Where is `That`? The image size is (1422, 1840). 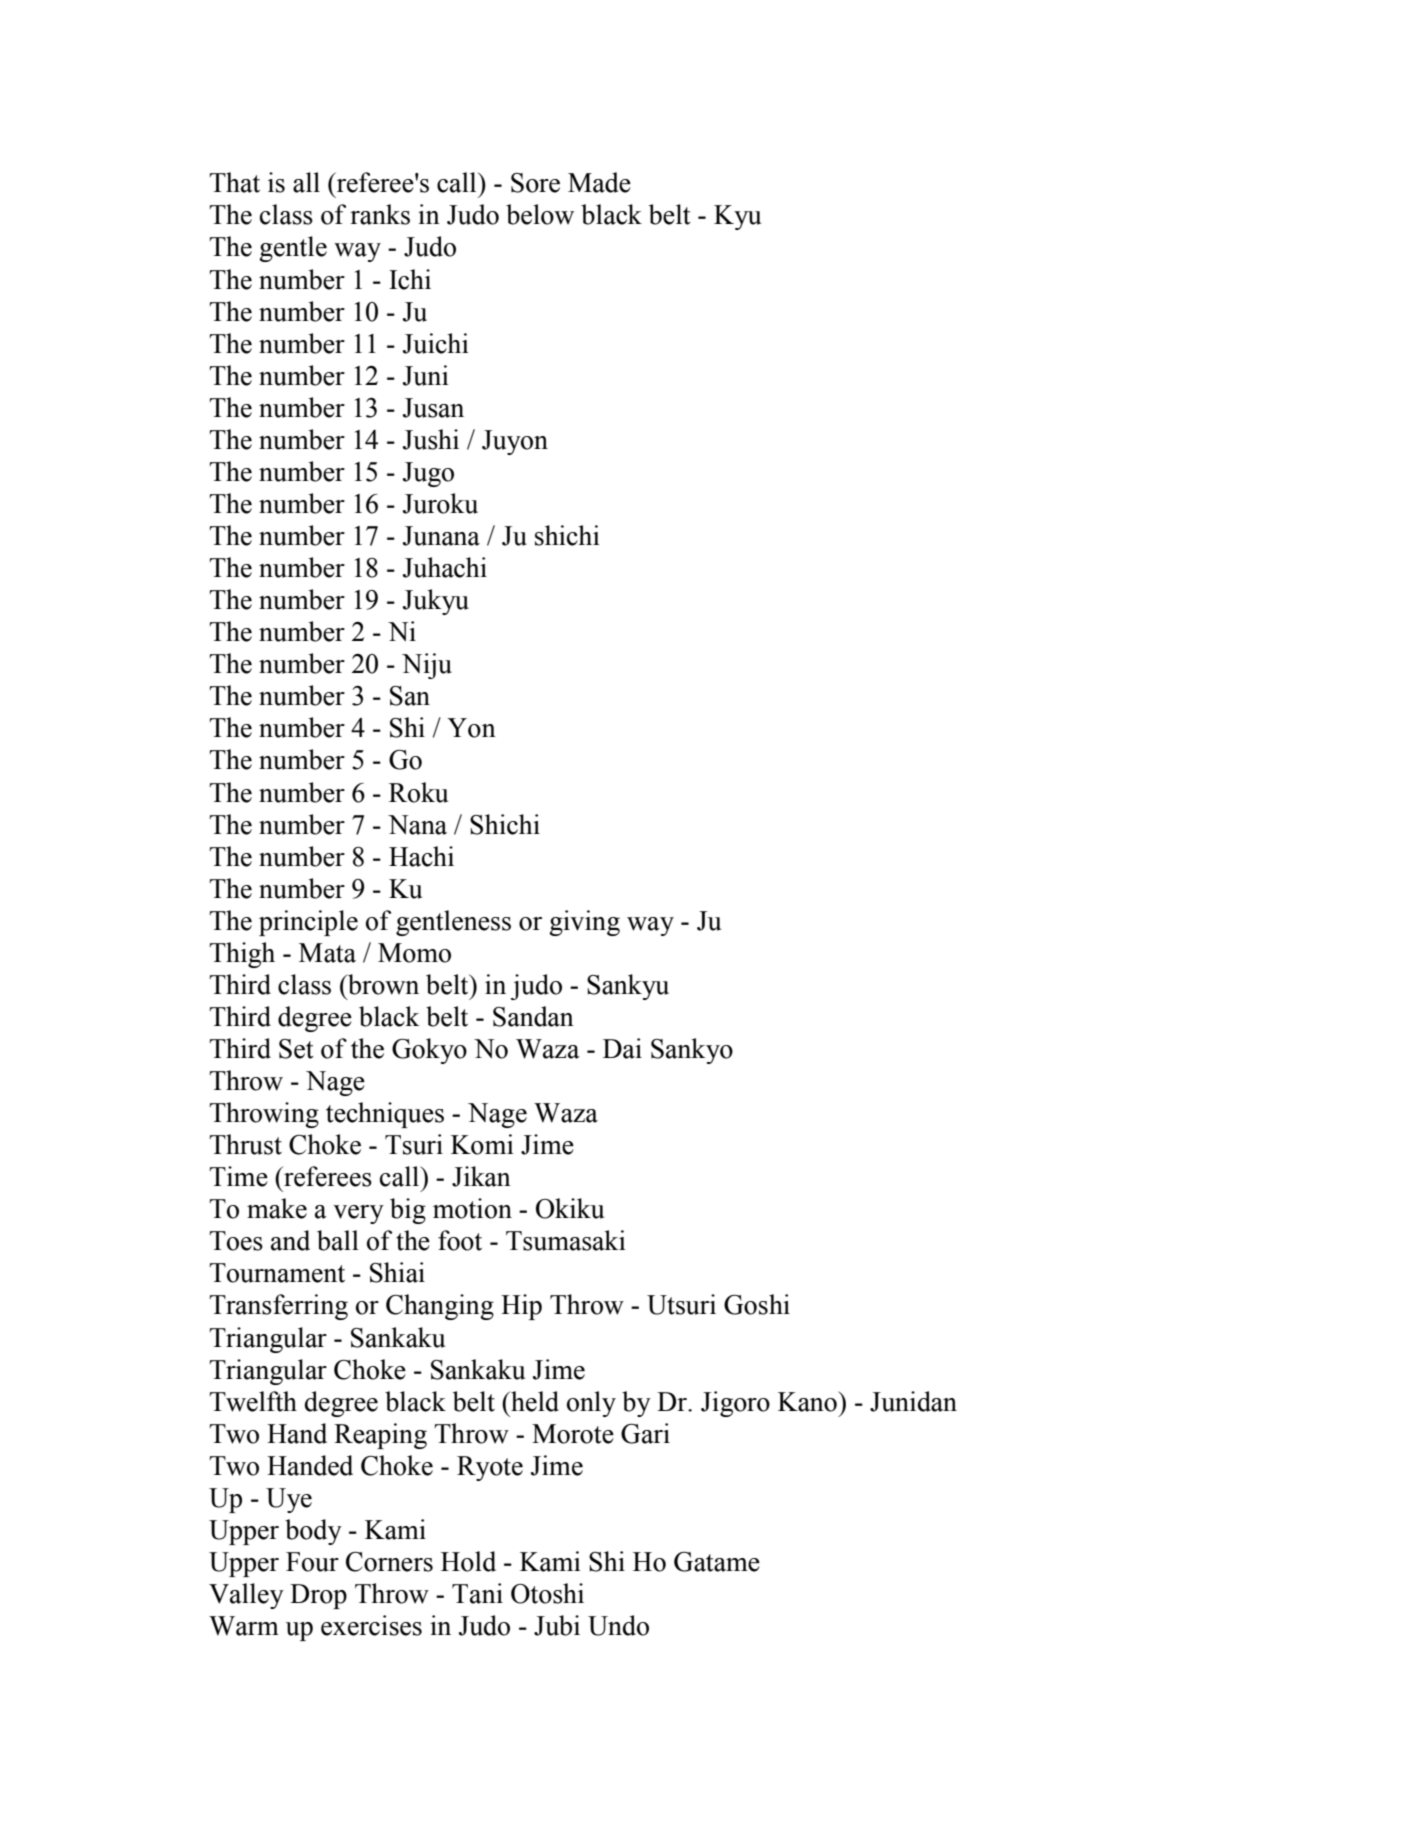
That is located at coordinates (234, 182).
